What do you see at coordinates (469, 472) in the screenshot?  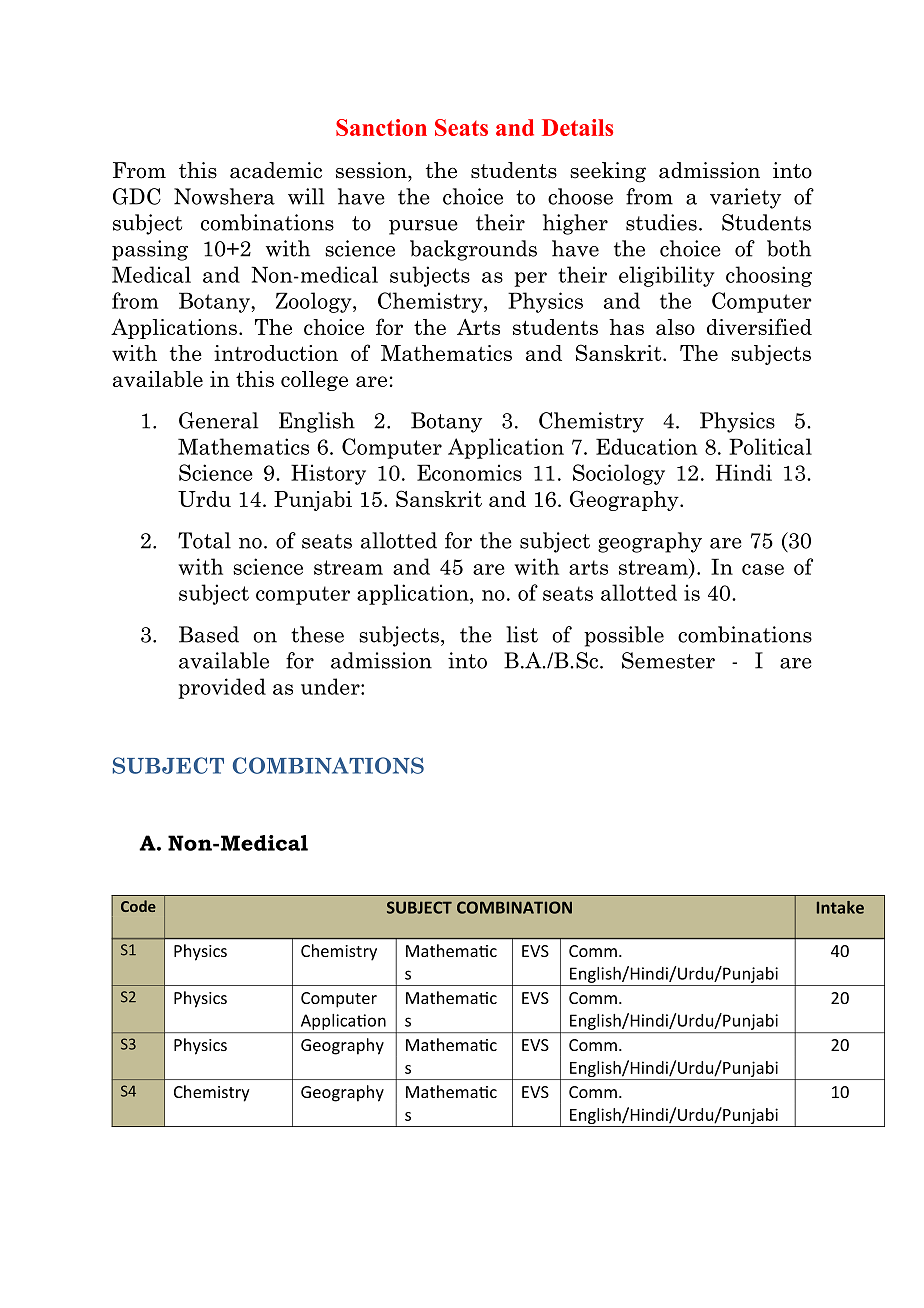 I see `Economics` at bounding box center [469, 472].
